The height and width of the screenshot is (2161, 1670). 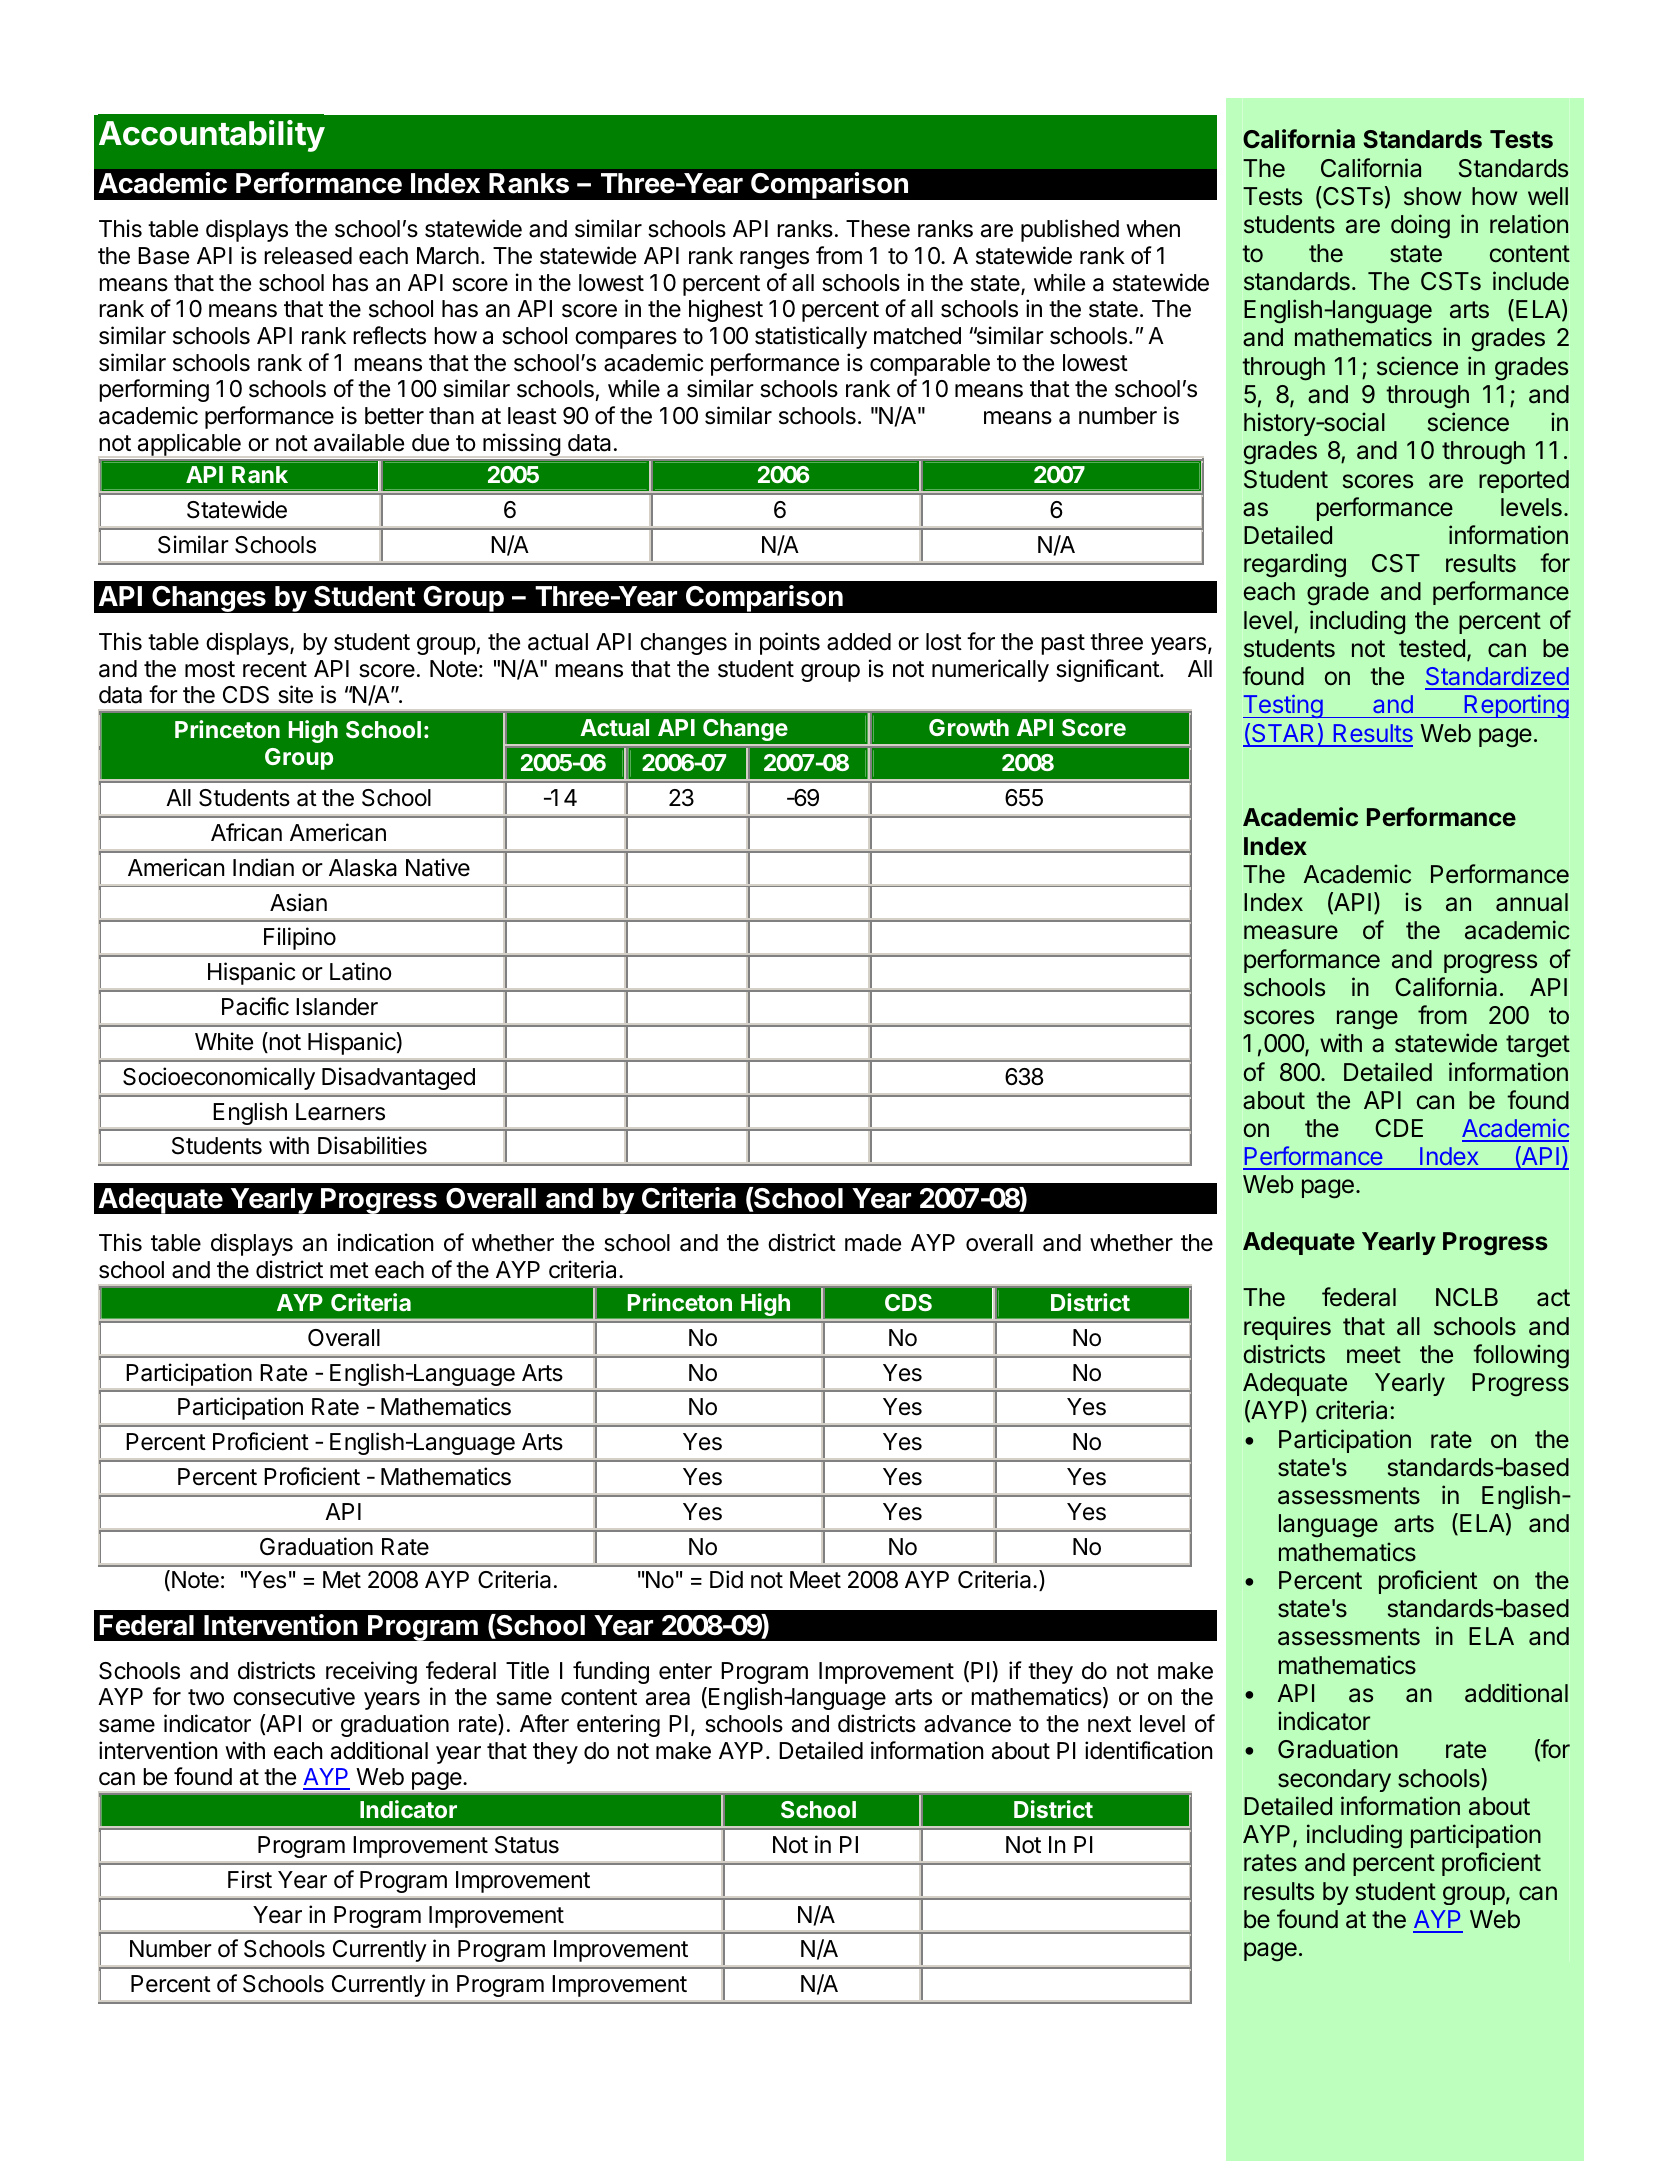 I want to click on made, so click(x=873, y=1243).
